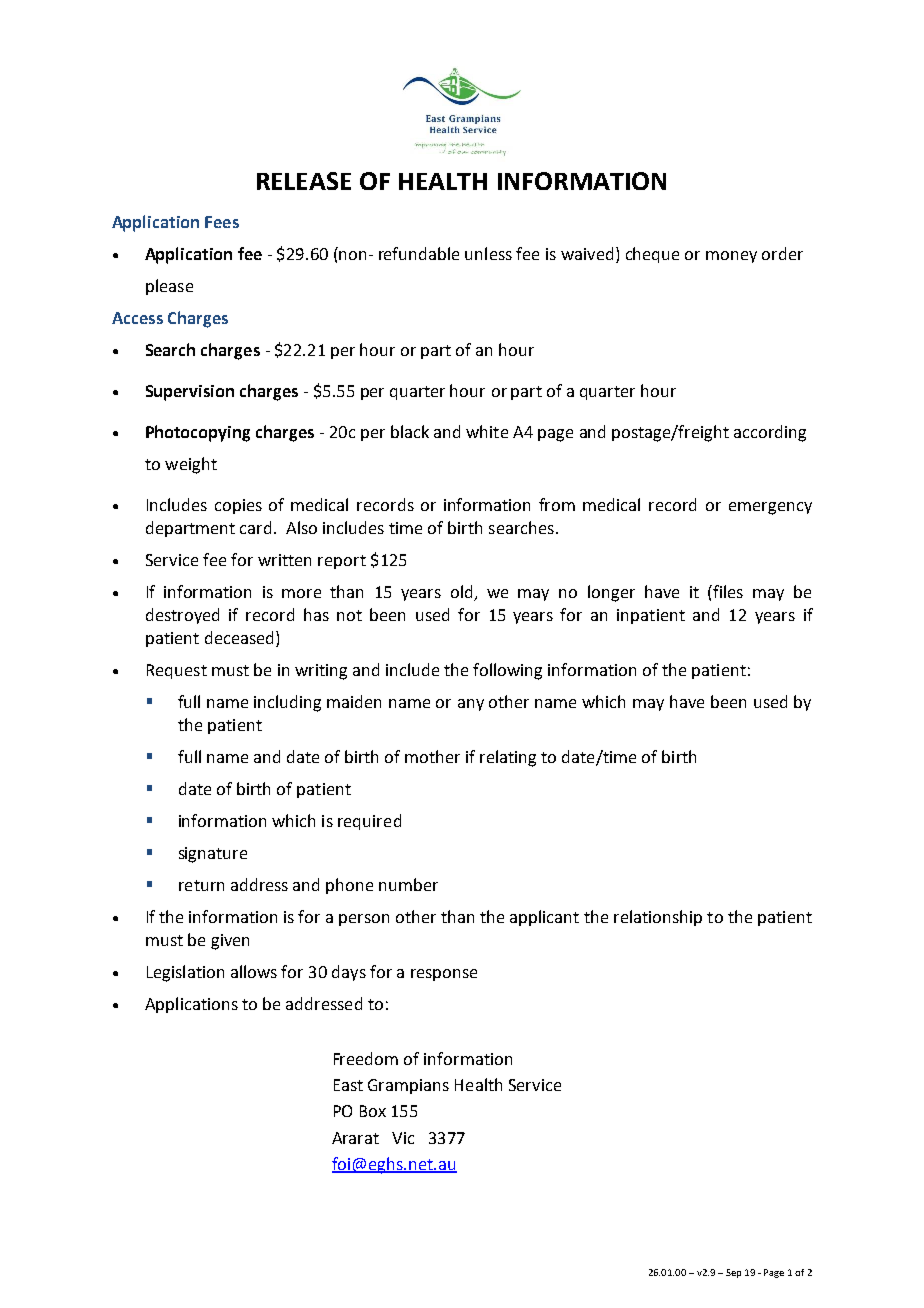 The height and width of the screenshot is (1308, 924). Describe the element at coordinates (731, 257) in the screenshot. I see `money` at that location.
